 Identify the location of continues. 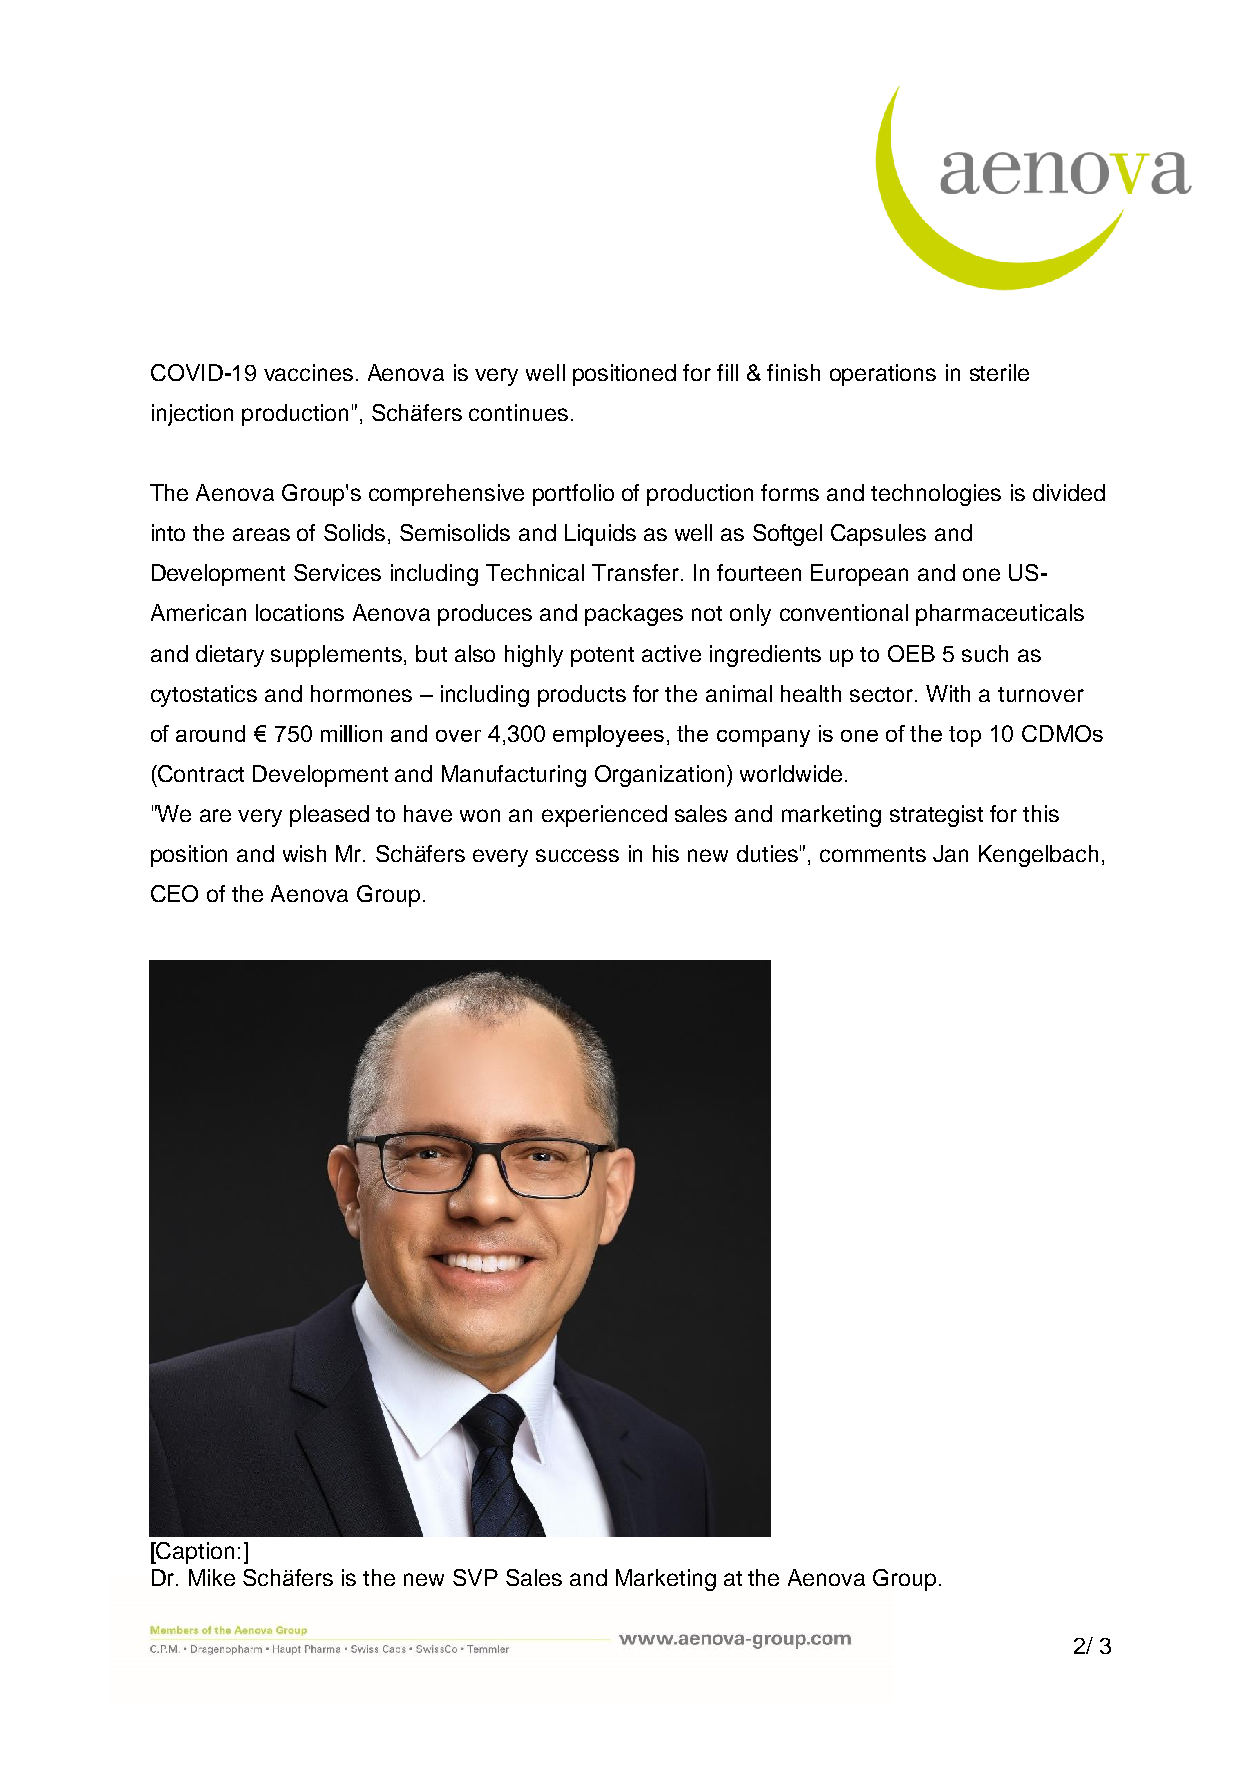
(518, 412).
